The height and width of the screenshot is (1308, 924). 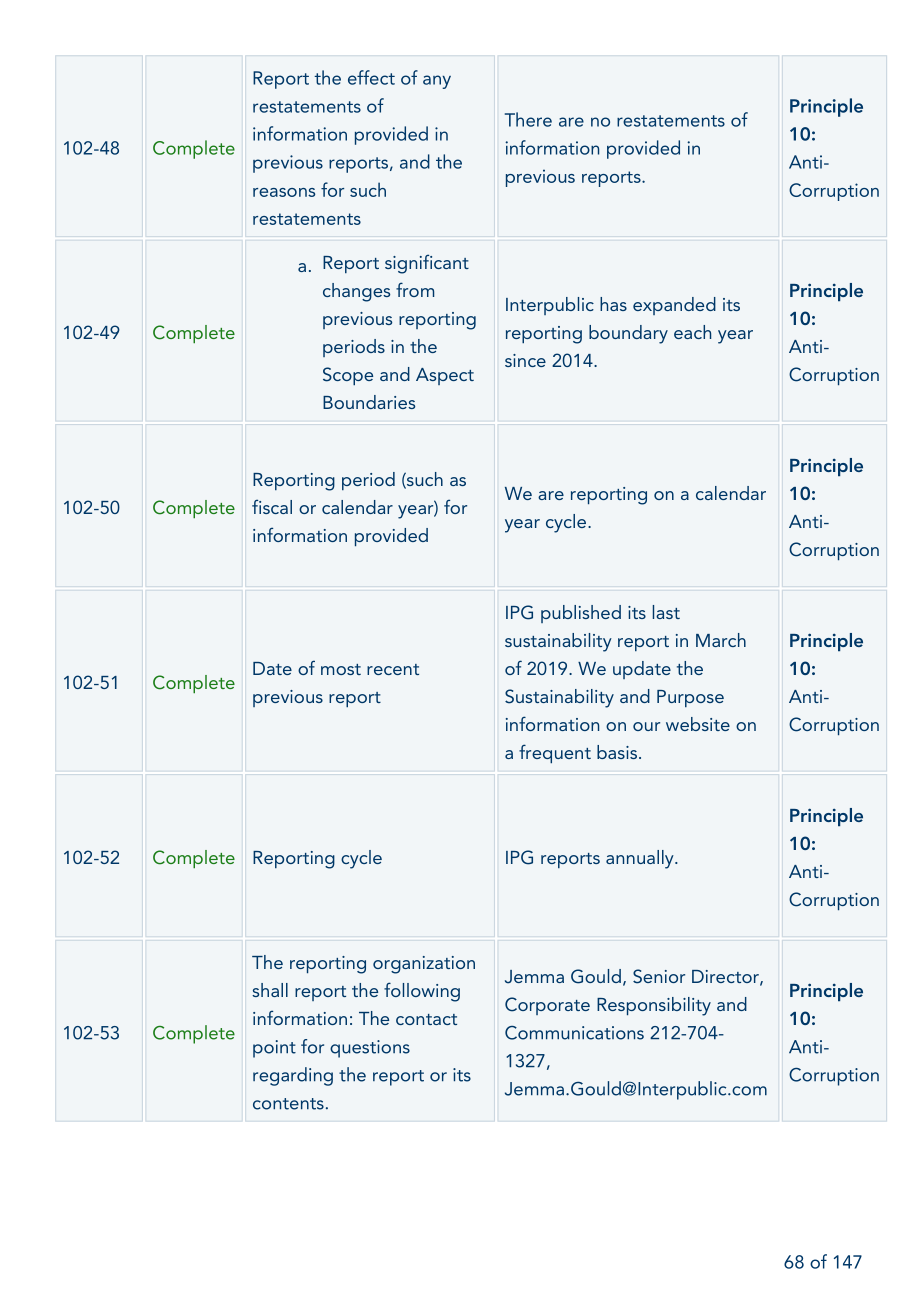 What do you see at coordinates (293, 1076) in the screenshot?
I see `regarding` at bounding box center [293, 1076].
